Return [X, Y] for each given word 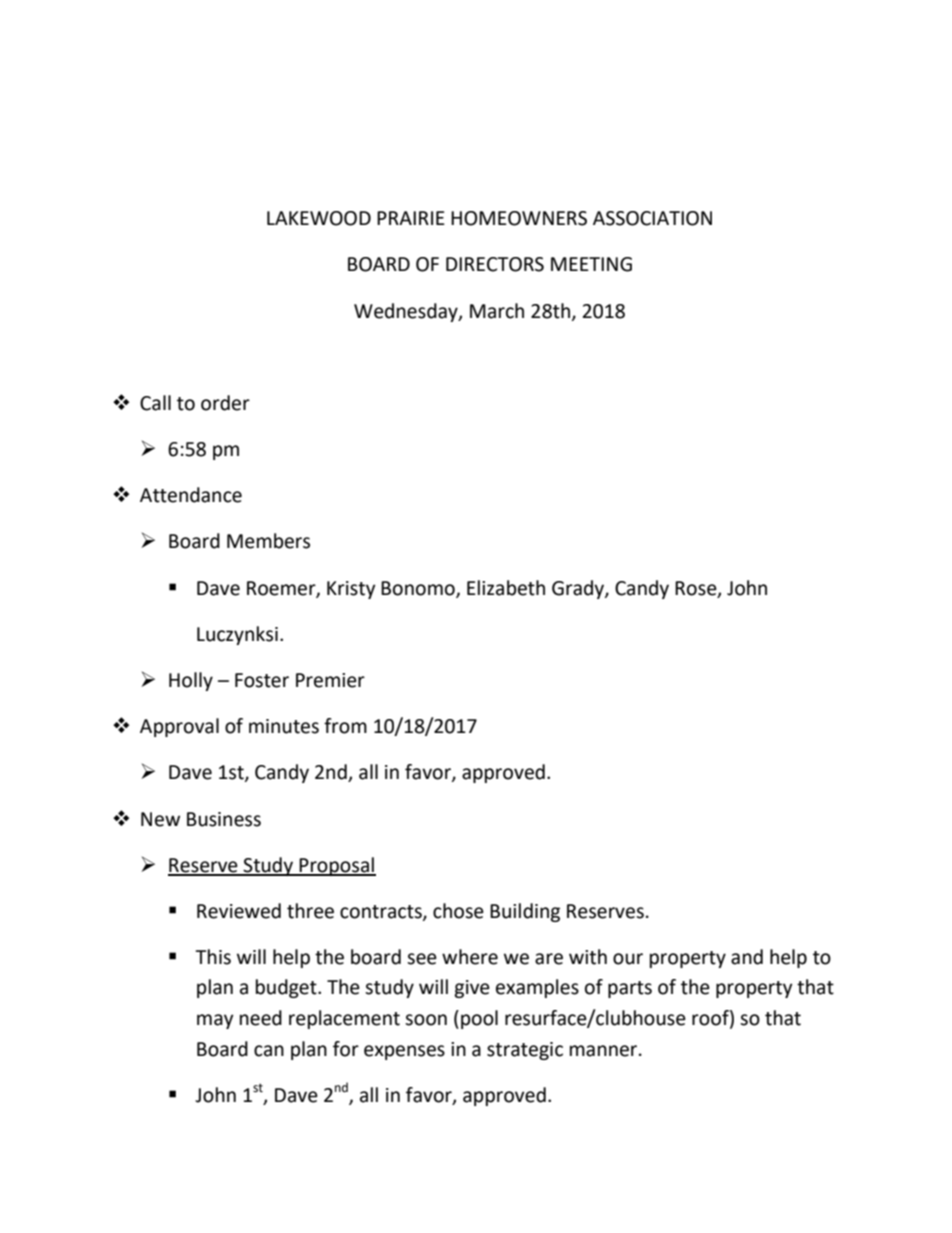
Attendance [191, 495]
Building [525, 912]
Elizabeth [506, 588]
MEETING [591, 264]
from [345, 726]
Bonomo [419, 589]
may [215, 1021]
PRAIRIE [411, 218]
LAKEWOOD [319, 218]
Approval [179, 727]
